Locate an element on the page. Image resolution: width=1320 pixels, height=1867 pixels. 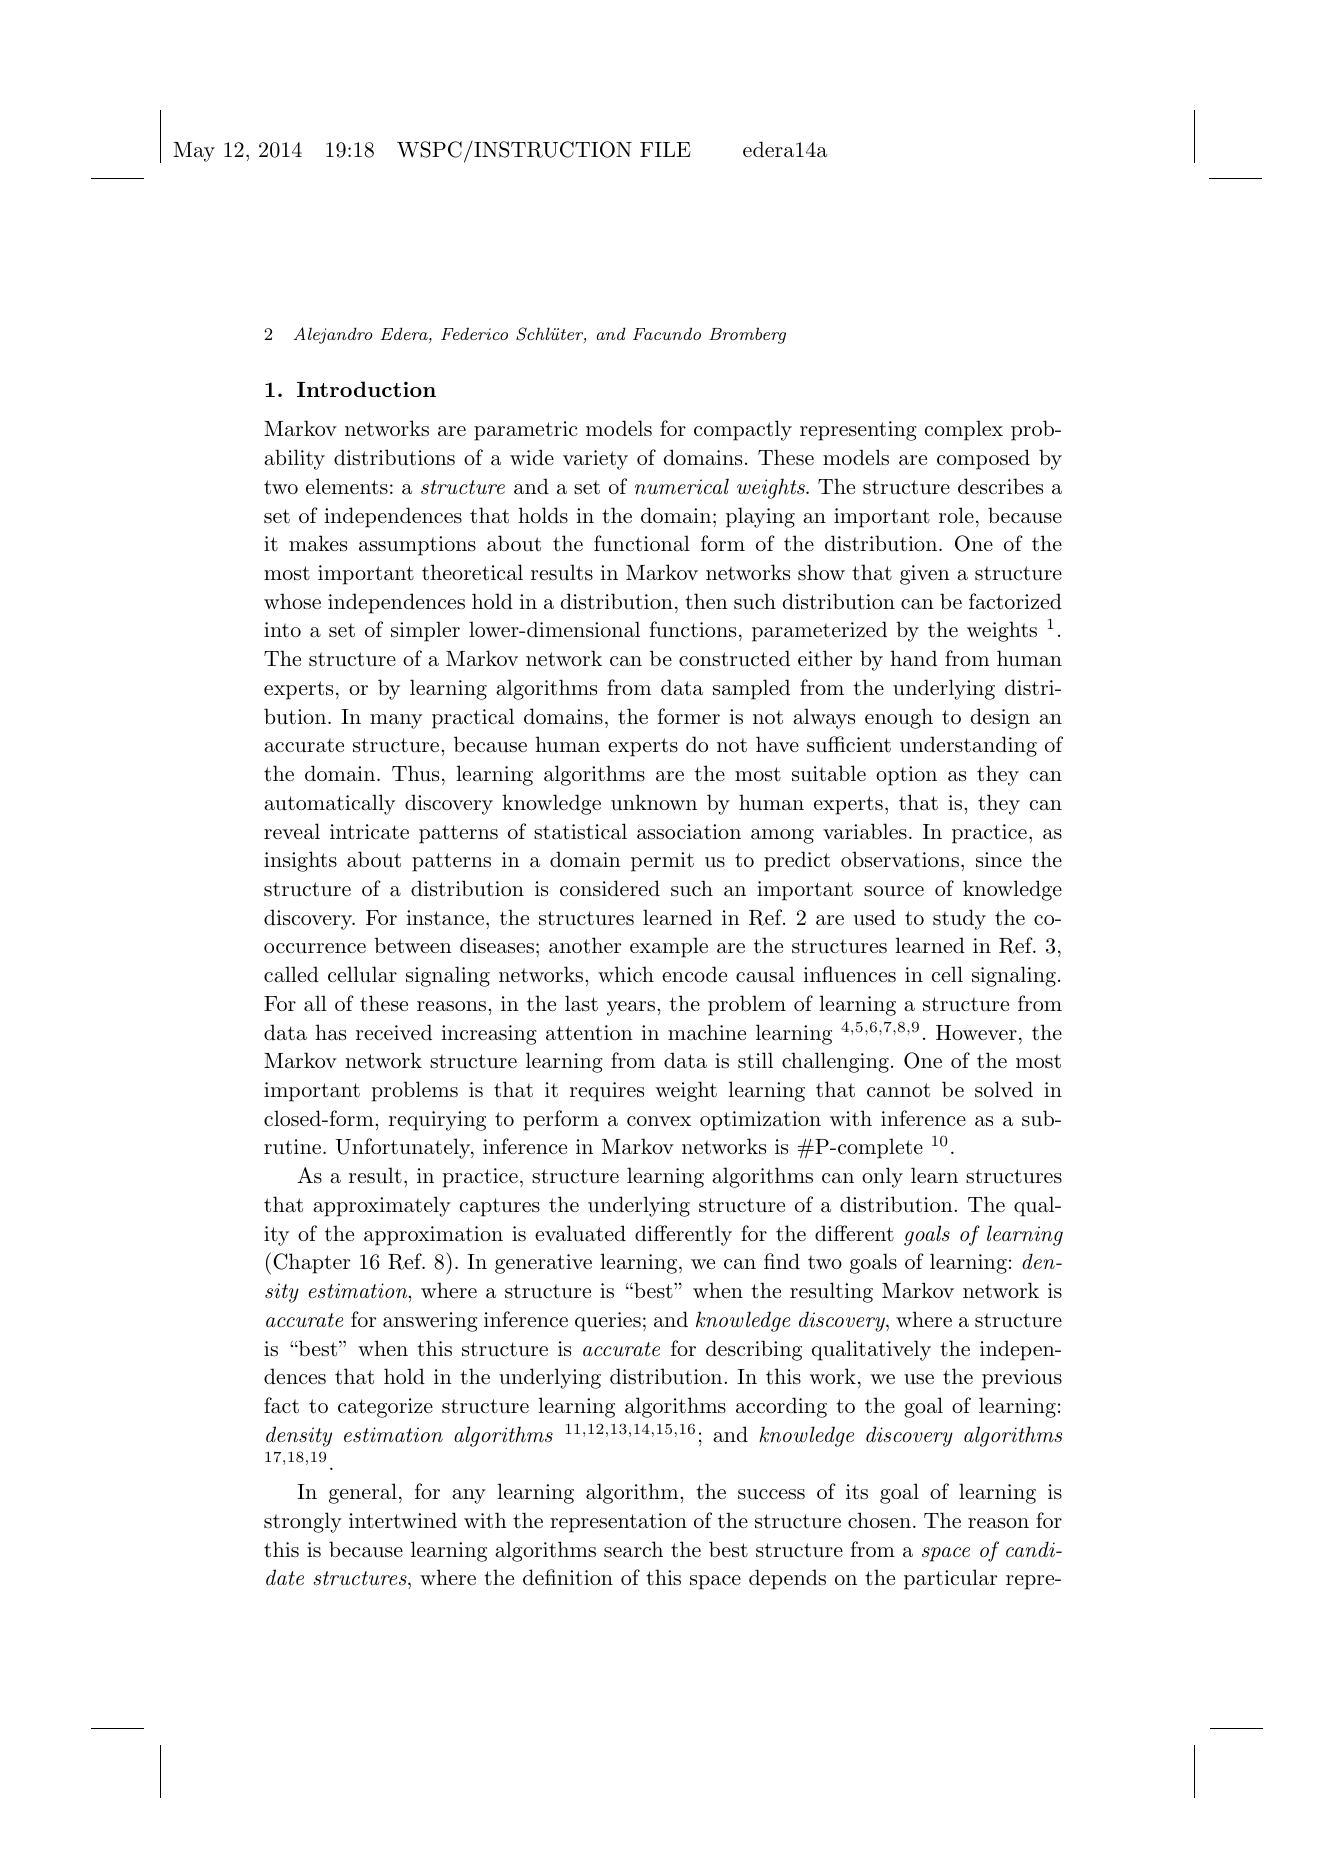
chosen is located at coordinates (879, 1520).
